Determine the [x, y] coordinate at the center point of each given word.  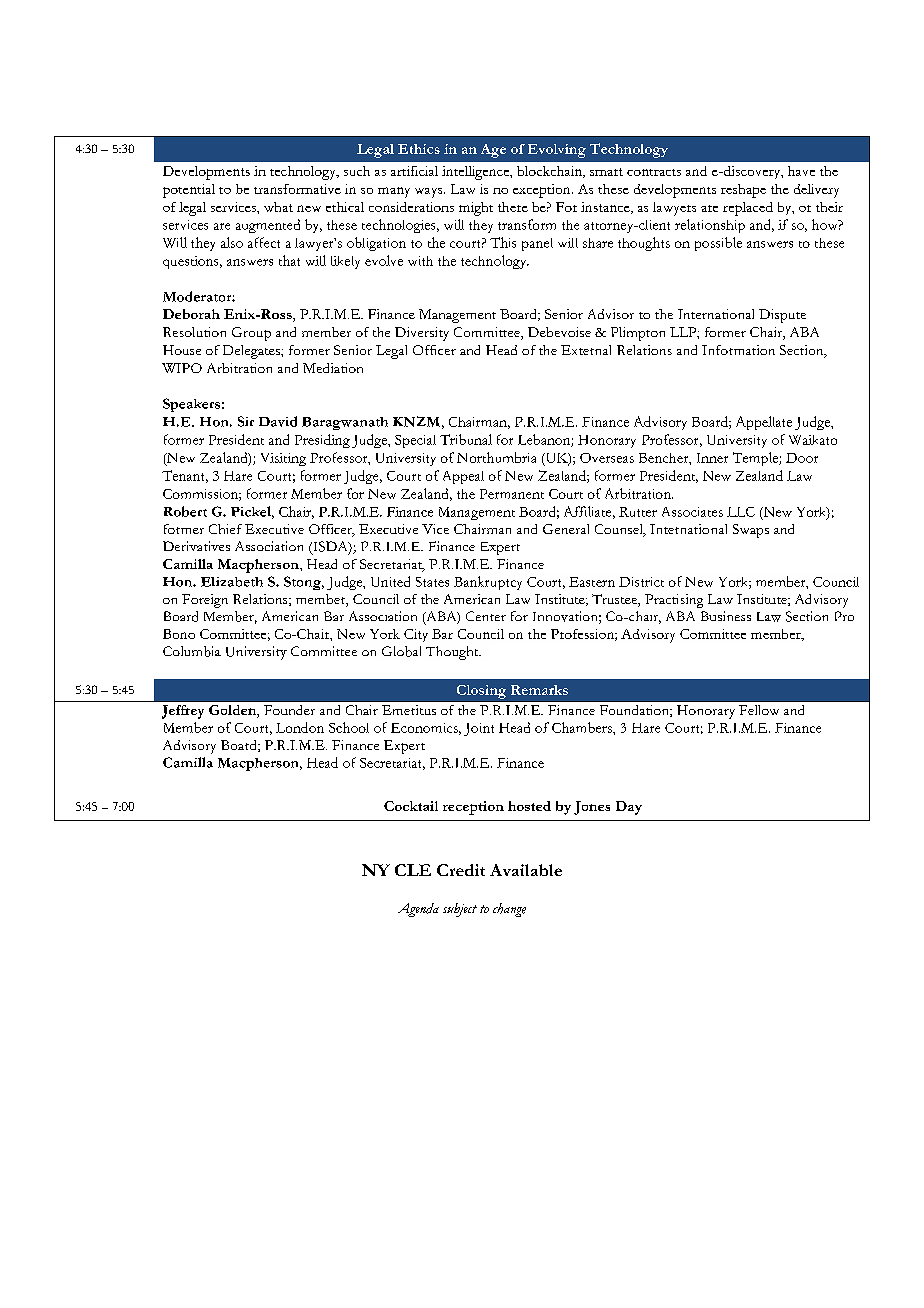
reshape [743, 191]
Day [629, 808]
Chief [225, 529]
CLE [413, 870]
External [586, 350]
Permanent [512, 494]
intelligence [476, 173]
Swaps [751, 531]
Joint [479, 729]
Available [526, 870]
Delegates [252, 352]
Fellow [759, 710]
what [278, 207]
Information [738, 350]
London [300, 727]
